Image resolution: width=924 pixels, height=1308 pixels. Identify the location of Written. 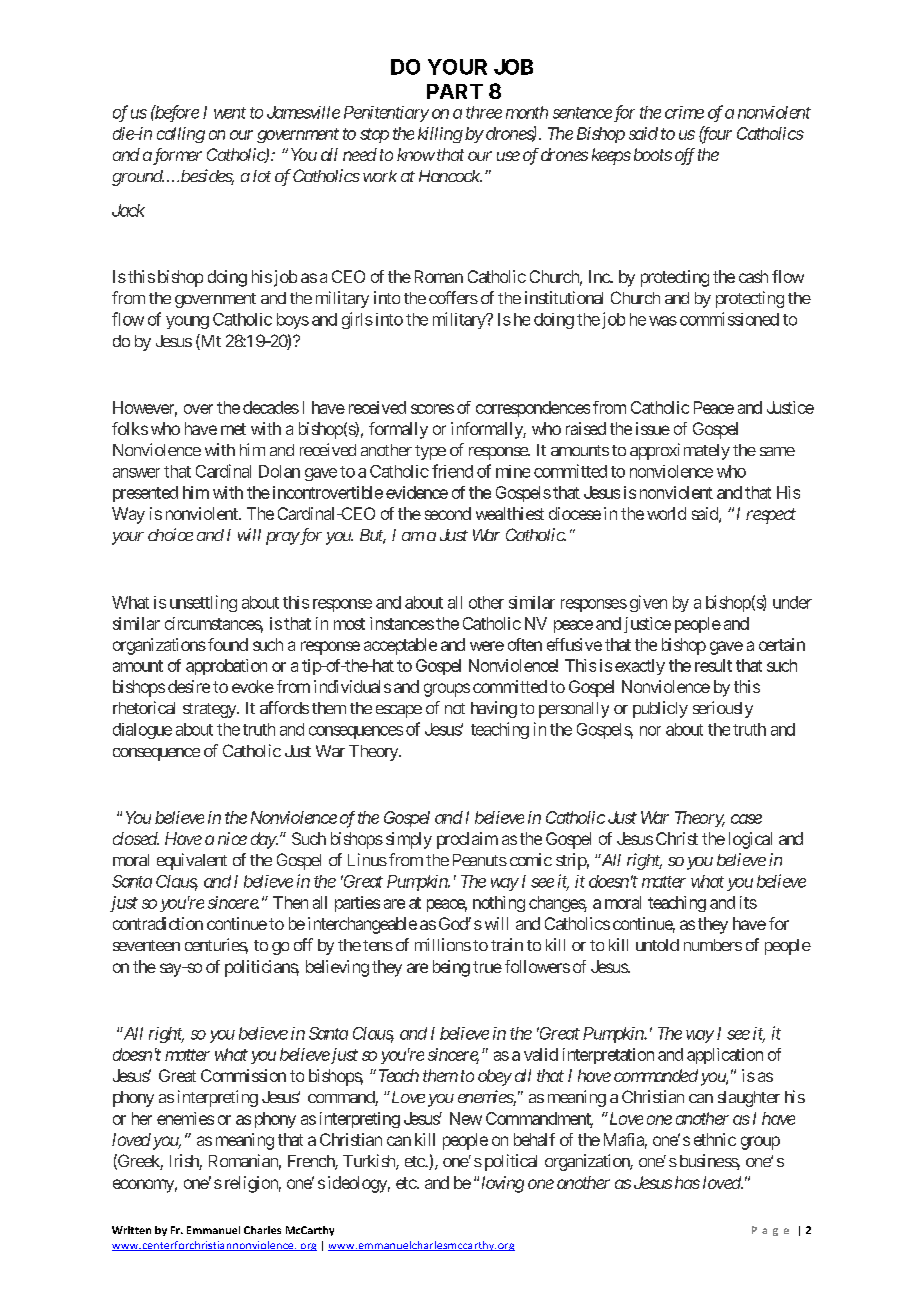
(131, 1230).
